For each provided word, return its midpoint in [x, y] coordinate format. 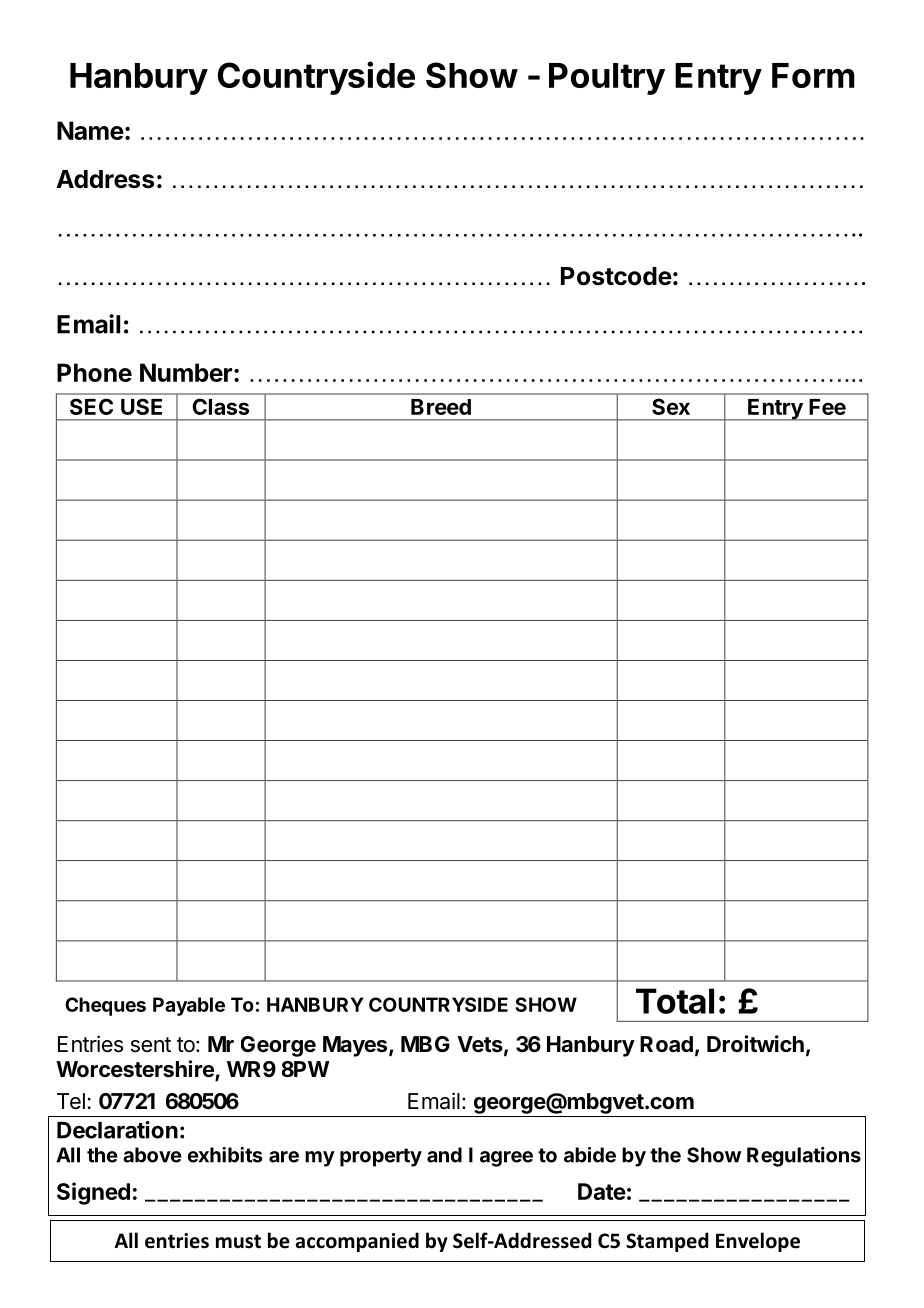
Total [675, 1001]
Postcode [616, 276]
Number [186, 372]
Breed [441, 407]
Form [813, 75]
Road [666, 1044]
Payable [189, 1006]
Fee [827, 407]
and [444, 1155]
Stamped [667, 1242]
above [152, 1155]
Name [90, 130]
